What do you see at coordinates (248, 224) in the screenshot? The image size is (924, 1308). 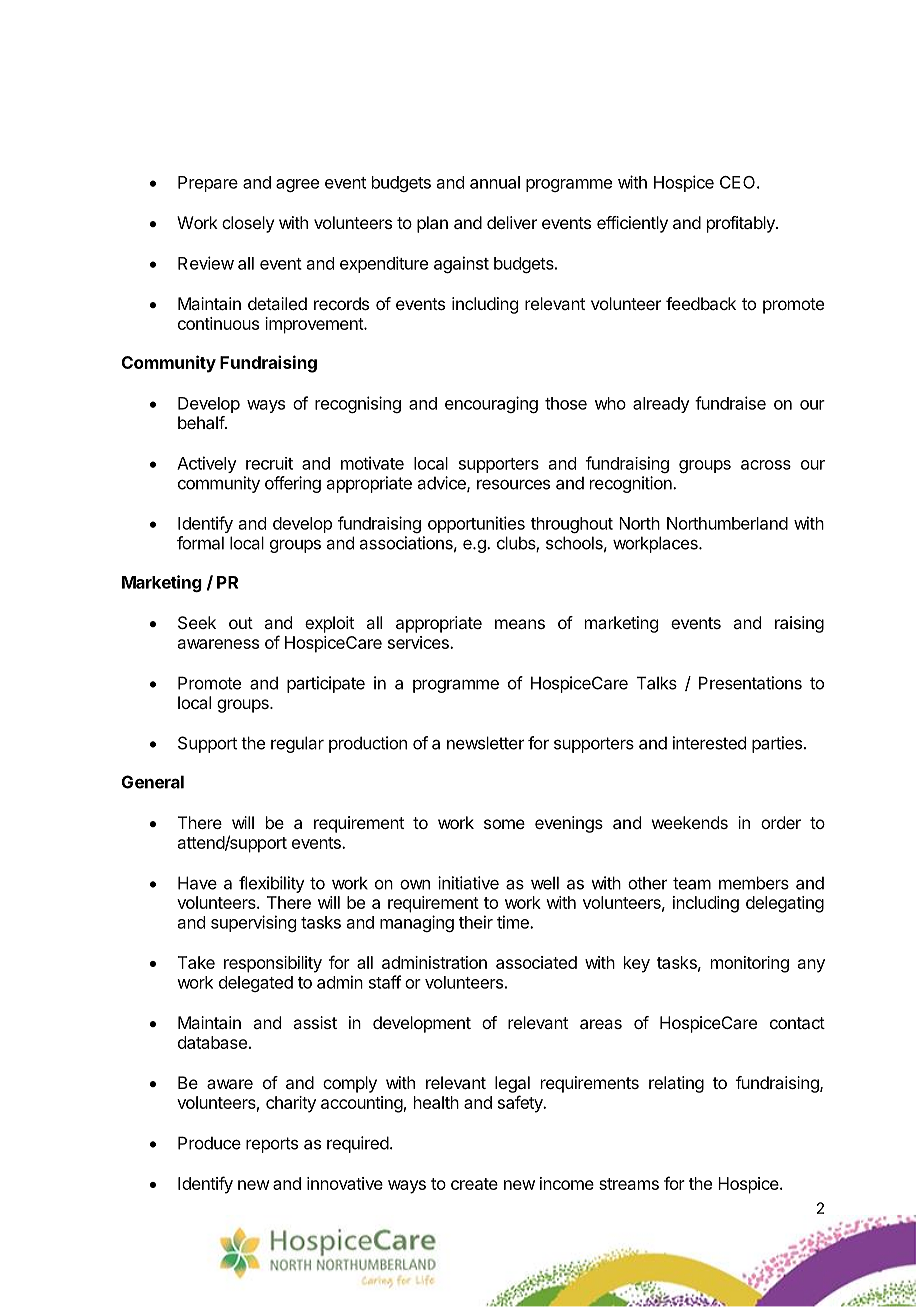 I see `closely` at bounding box center [248, 224].
